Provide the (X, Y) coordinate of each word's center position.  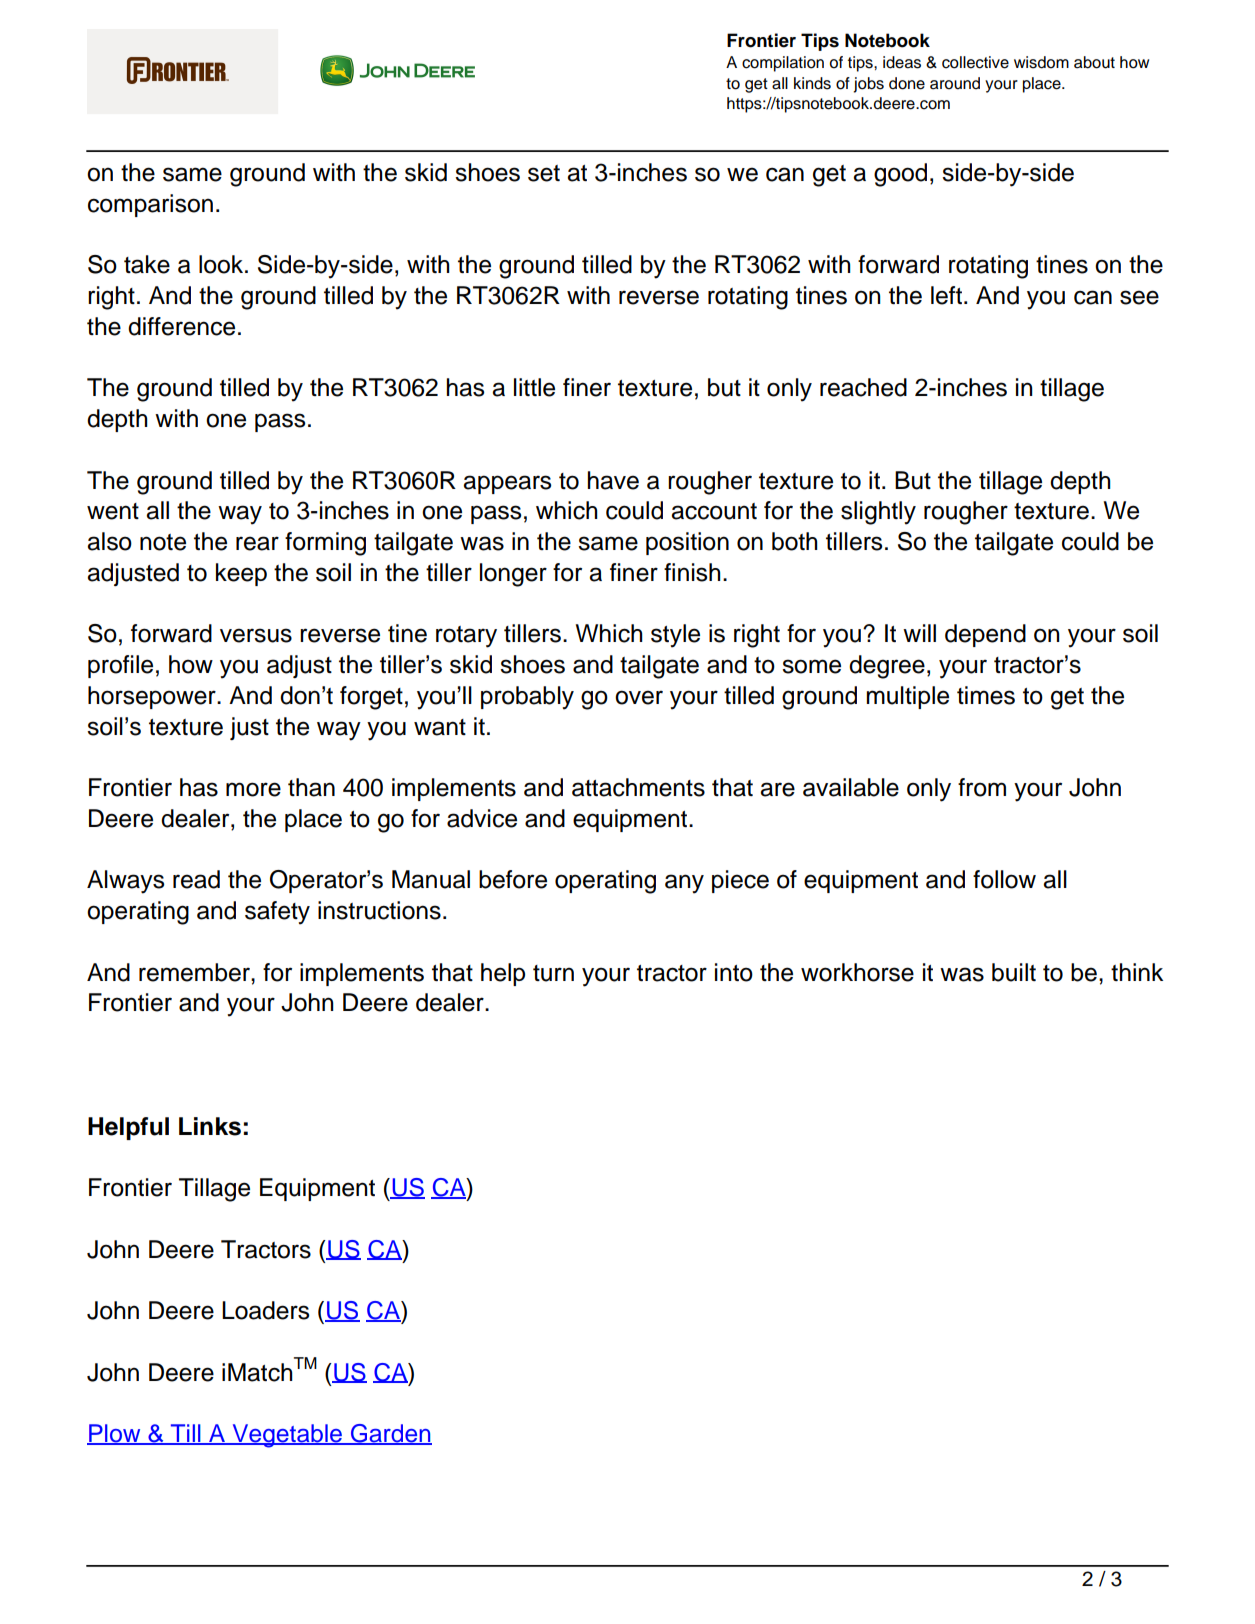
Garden (390, 1434)
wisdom (1041, 62)
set (544, 173)
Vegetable (287, 1436)
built (1014, 972)
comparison (150, 205)
